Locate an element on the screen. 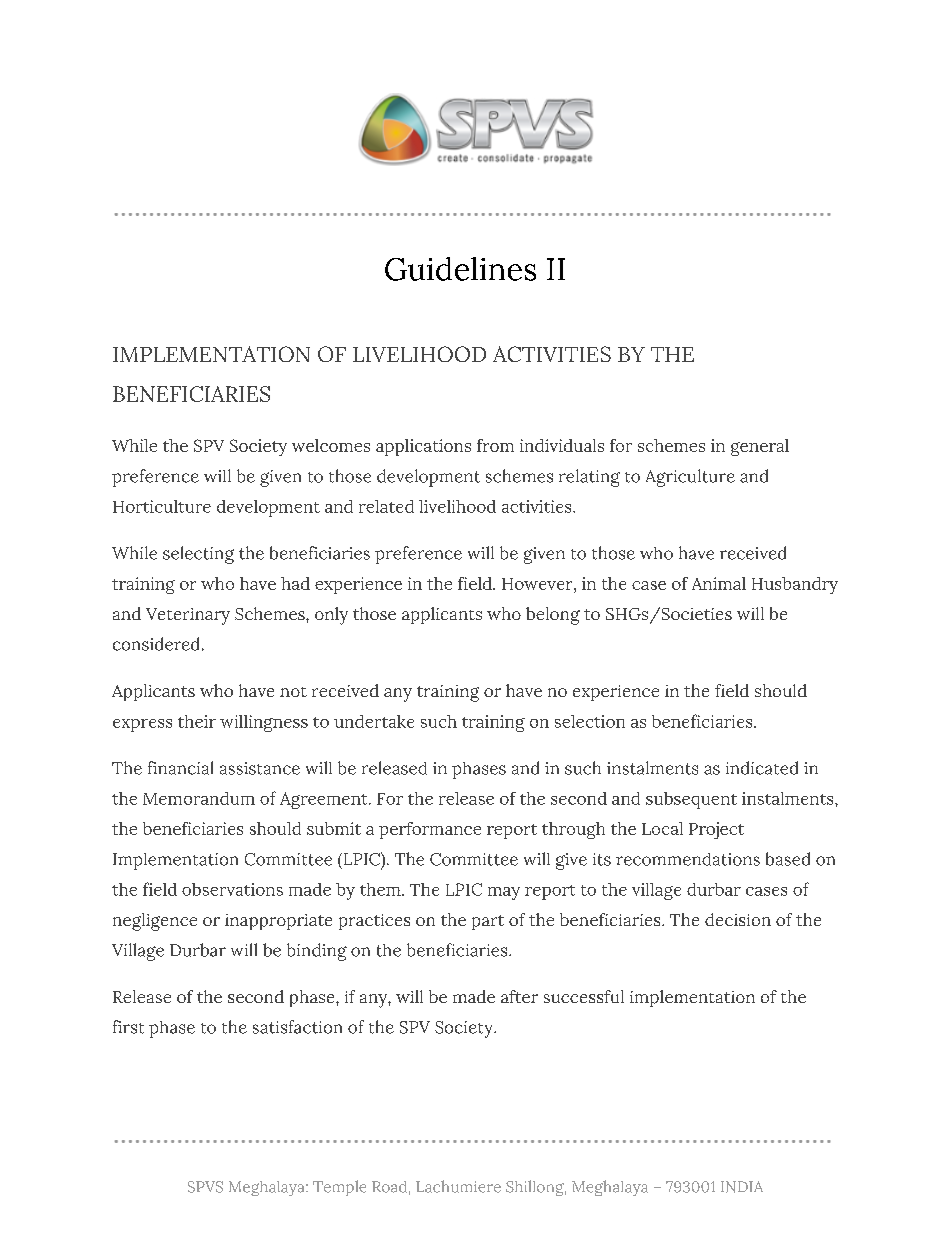  Temple is located at coordinates (339, 1188).
